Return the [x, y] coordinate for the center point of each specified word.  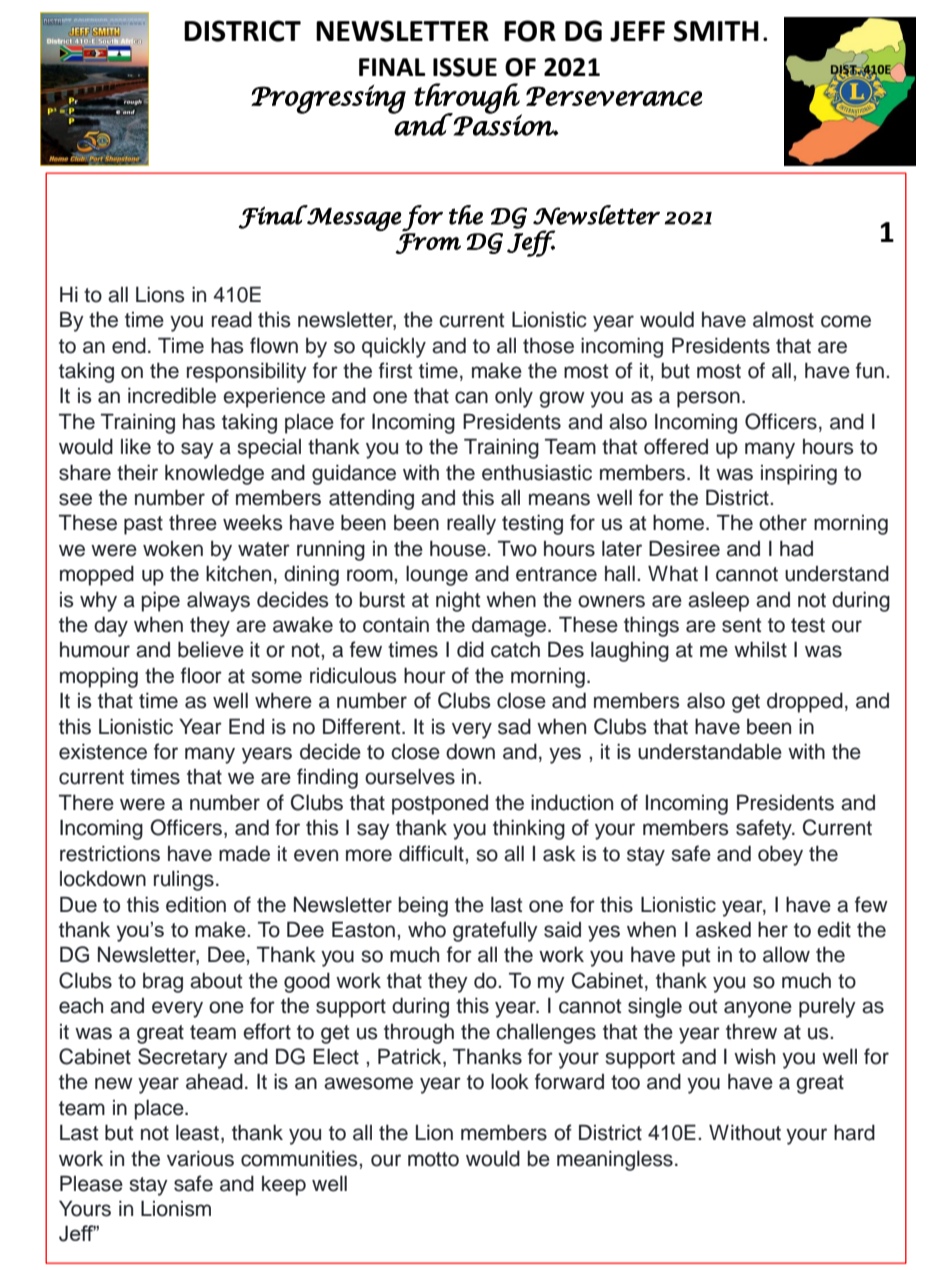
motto [433, 1159]
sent [741, 625]
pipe [161, 601]
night [458, 601]
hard [854, 1132]
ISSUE [465, 67]
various [200, 1158]
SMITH [716, 31]
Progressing [328, 99]
